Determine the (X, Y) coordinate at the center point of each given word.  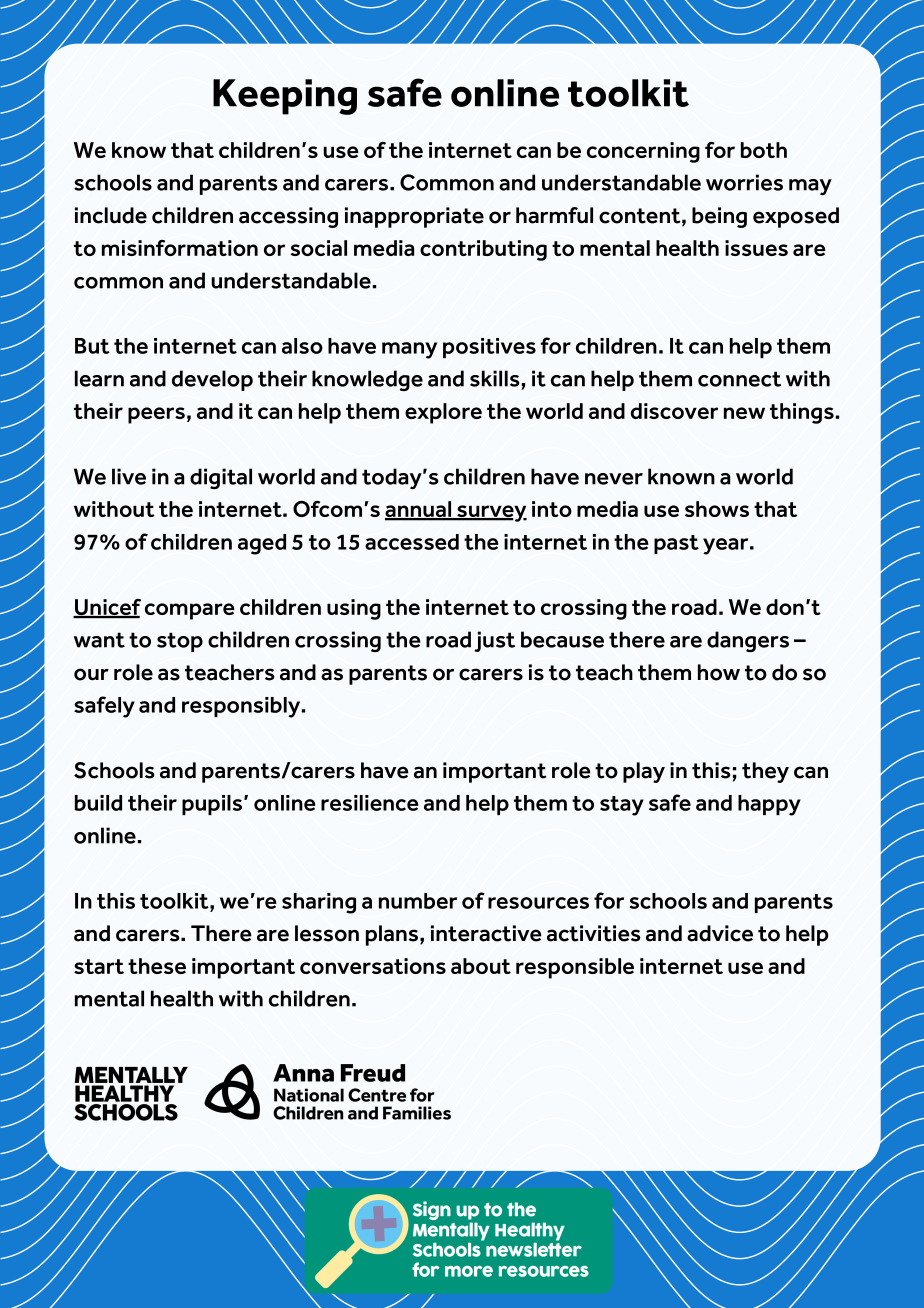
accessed (412, 542)
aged (262, 544)
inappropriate (414, 217)
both (764, 150)
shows (717, 509)
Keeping (285, 97)
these (157, 966)
